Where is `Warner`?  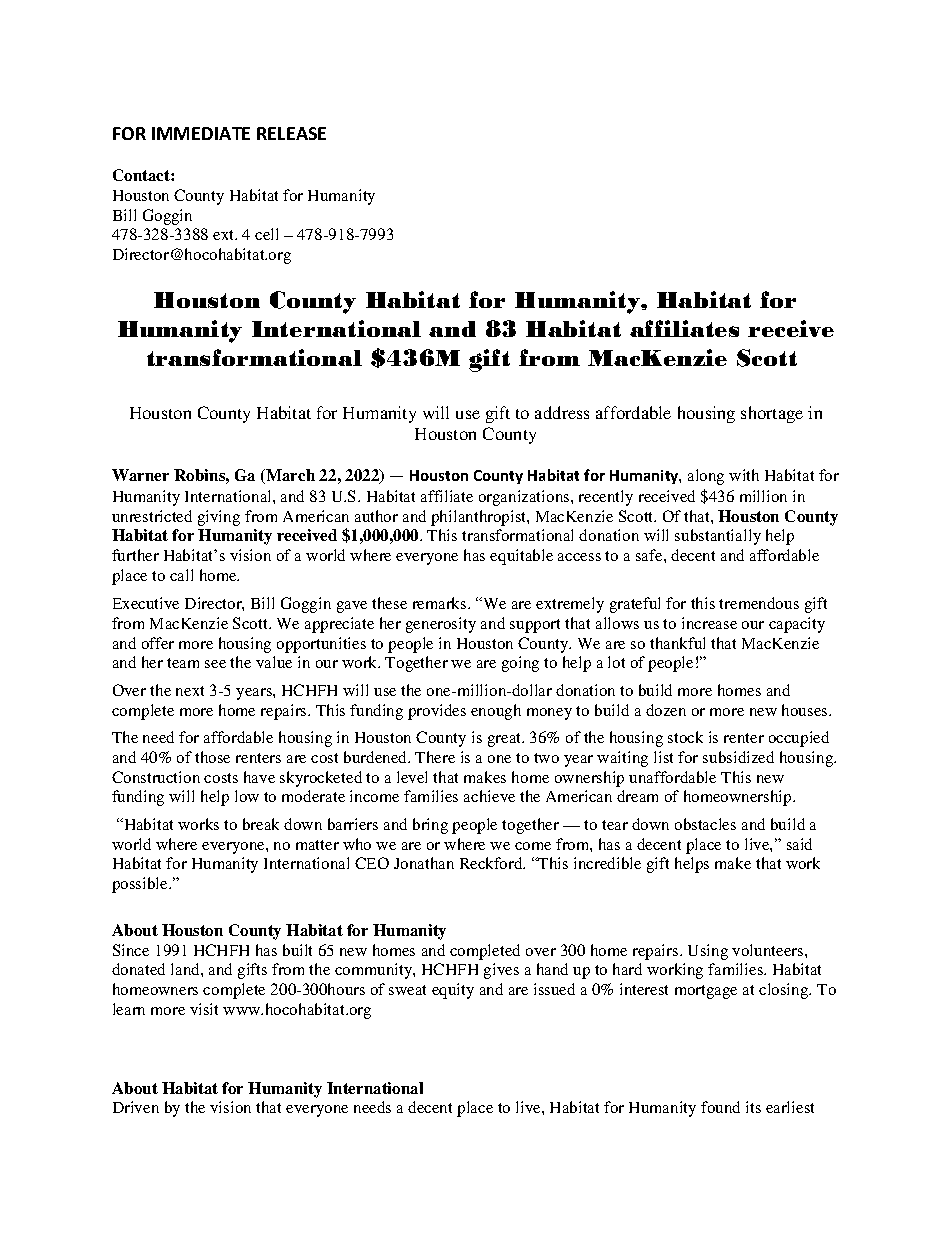
Warner is located at coordinates (140, 475).
